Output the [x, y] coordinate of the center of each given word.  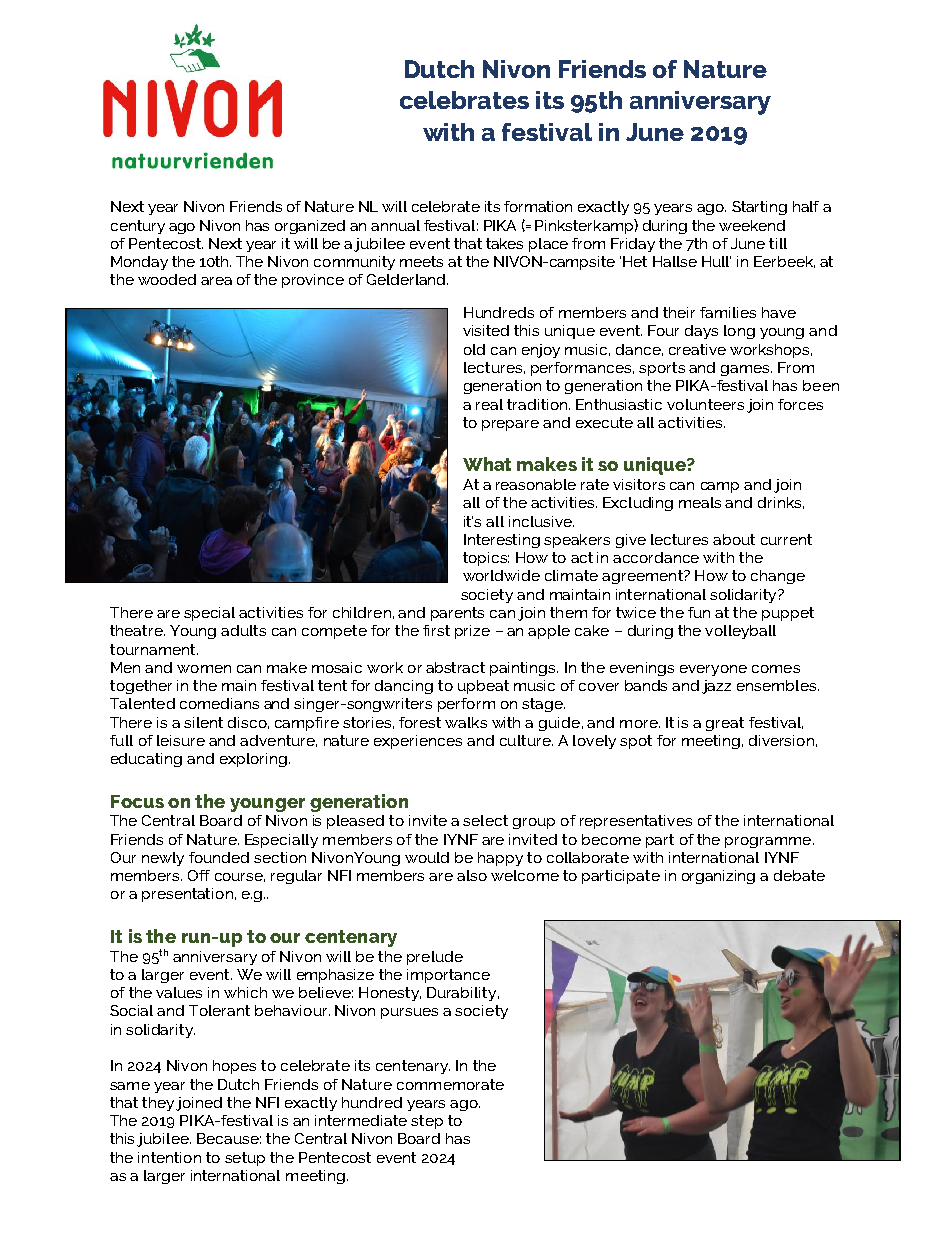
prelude [435, 958]
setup [245, 1159]
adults [243, 630]
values [179, 992]
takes [504, 243]
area [216, 281]
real [489, 404]
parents [457, 614]
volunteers [705, 404]
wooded [167, 279]
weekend [752, 225]
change [778, 577]
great [725, 724]
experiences [418, 742]
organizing [718, 877]
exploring [253, 760]
